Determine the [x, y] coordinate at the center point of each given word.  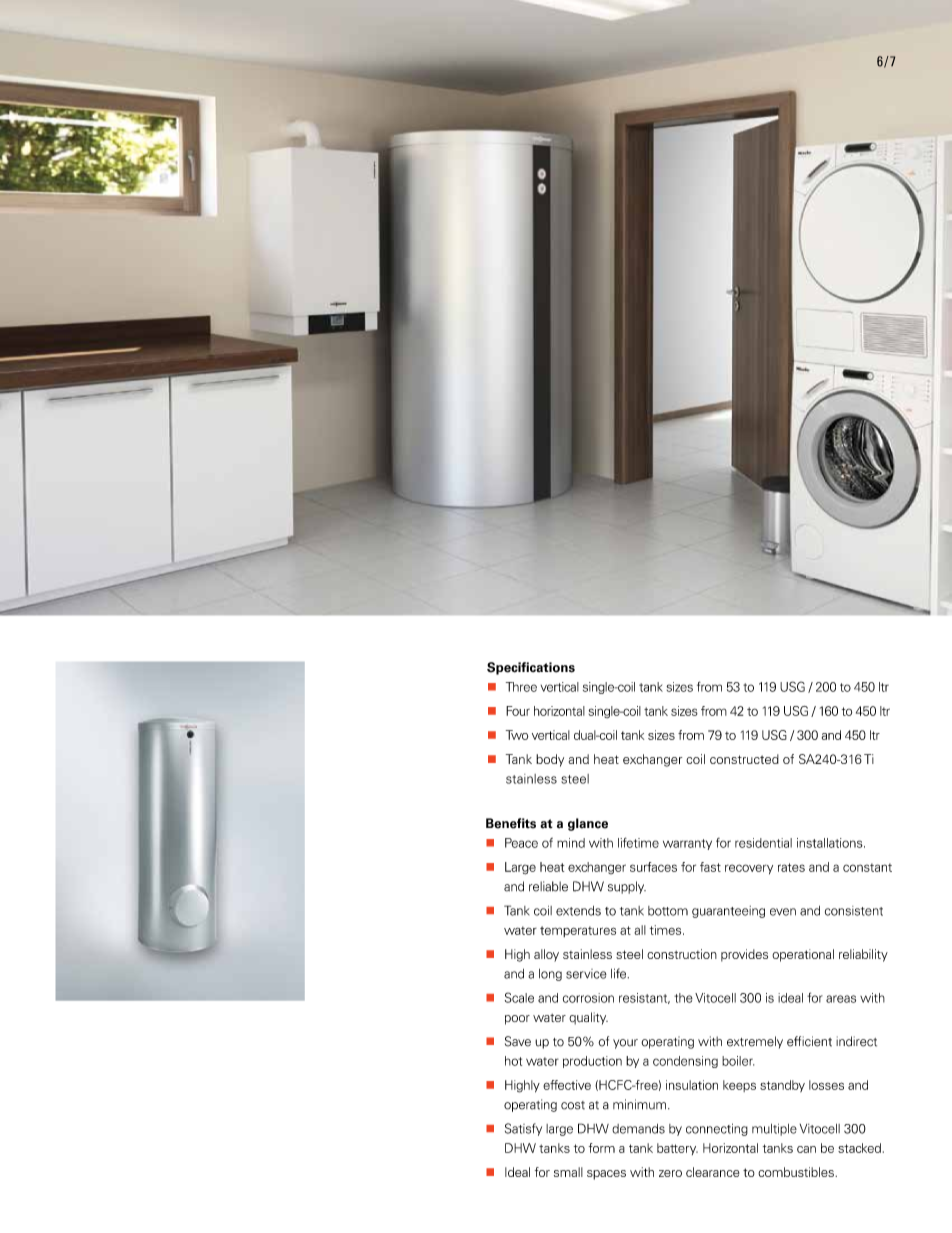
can [806, 1149]
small [568, 1172]
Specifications [531, 668]
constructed [744, 759]
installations [831, 843]
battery [677, 1149]
